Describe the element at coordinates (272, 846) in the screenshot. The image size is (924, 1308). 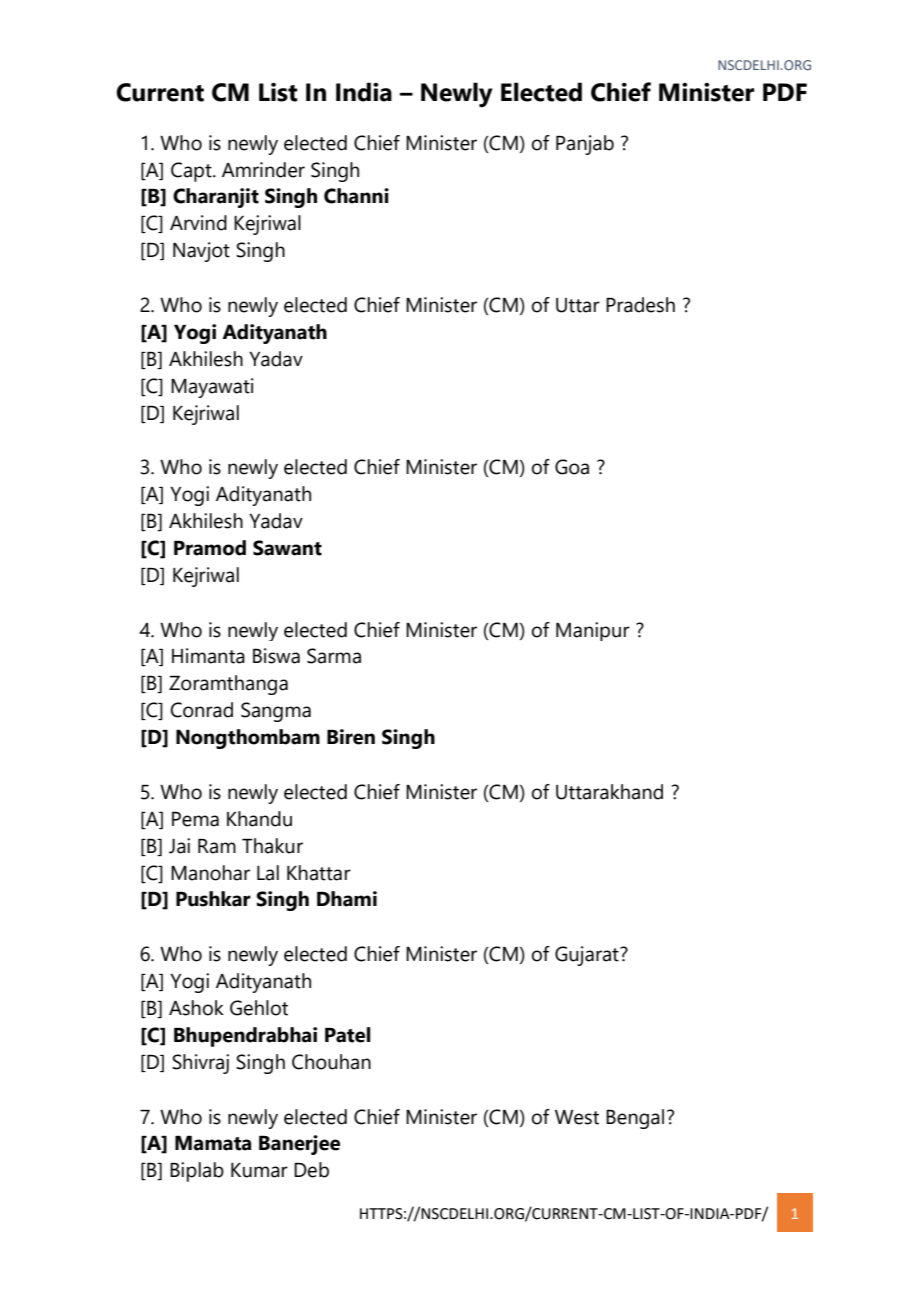
I see `Thakur` at that location.
